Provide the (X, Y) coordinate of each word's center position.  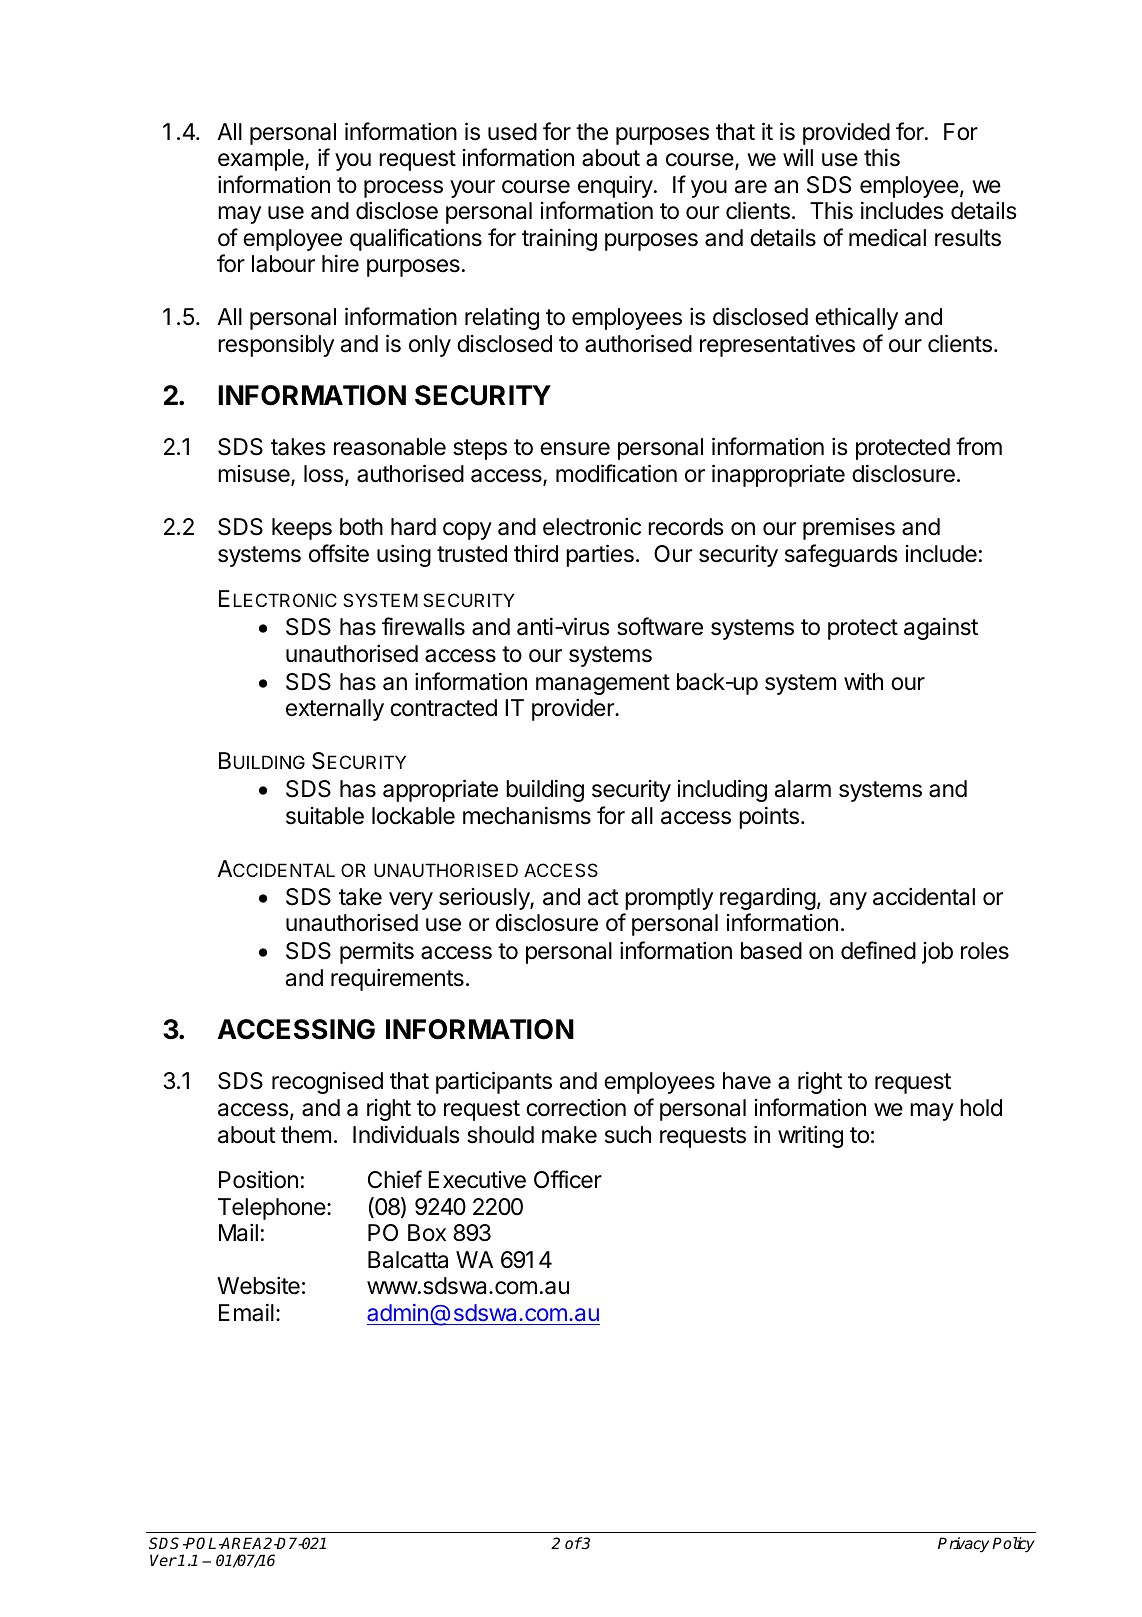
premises (849, 528)
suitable (325, 816)
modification (616, 473)
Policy (1013, 1545)
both (361, 527)
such (628, 1135)
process (403, 189)
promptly (669, 899)
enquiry (615, 187)
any (848, 901)
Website (258, 1286)
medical (887, 237)
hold (981, 1108)
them (306, 1135)
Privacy (963, 1545)
